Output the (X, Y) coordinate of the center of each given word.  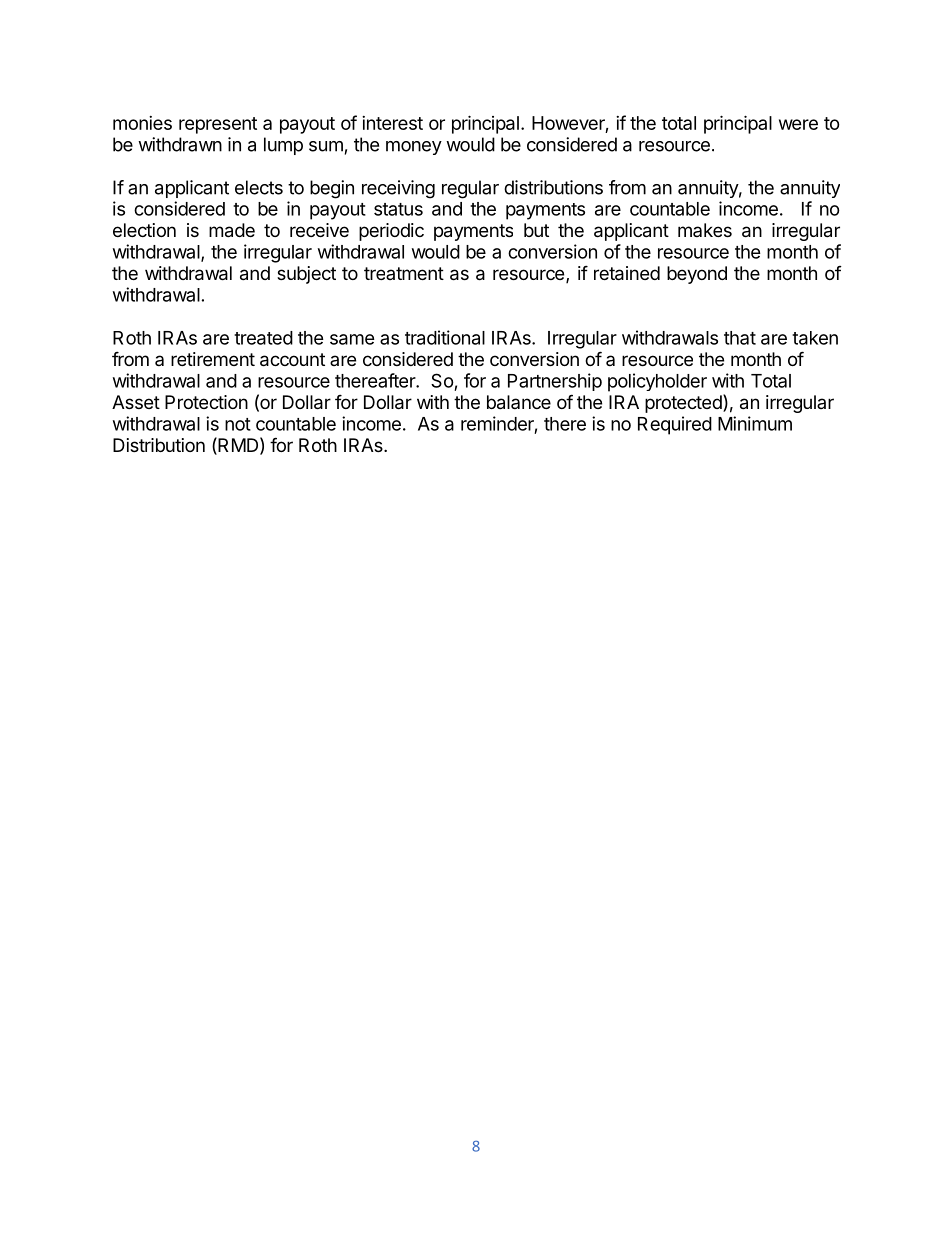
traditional (445, 337)
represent (218, 125)
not (238, 424)
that (740, 338)
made (232, 230)
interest (392, 123)
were (798, 124)
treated (263, 338)
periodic (391, 232)
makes (705, 230)
